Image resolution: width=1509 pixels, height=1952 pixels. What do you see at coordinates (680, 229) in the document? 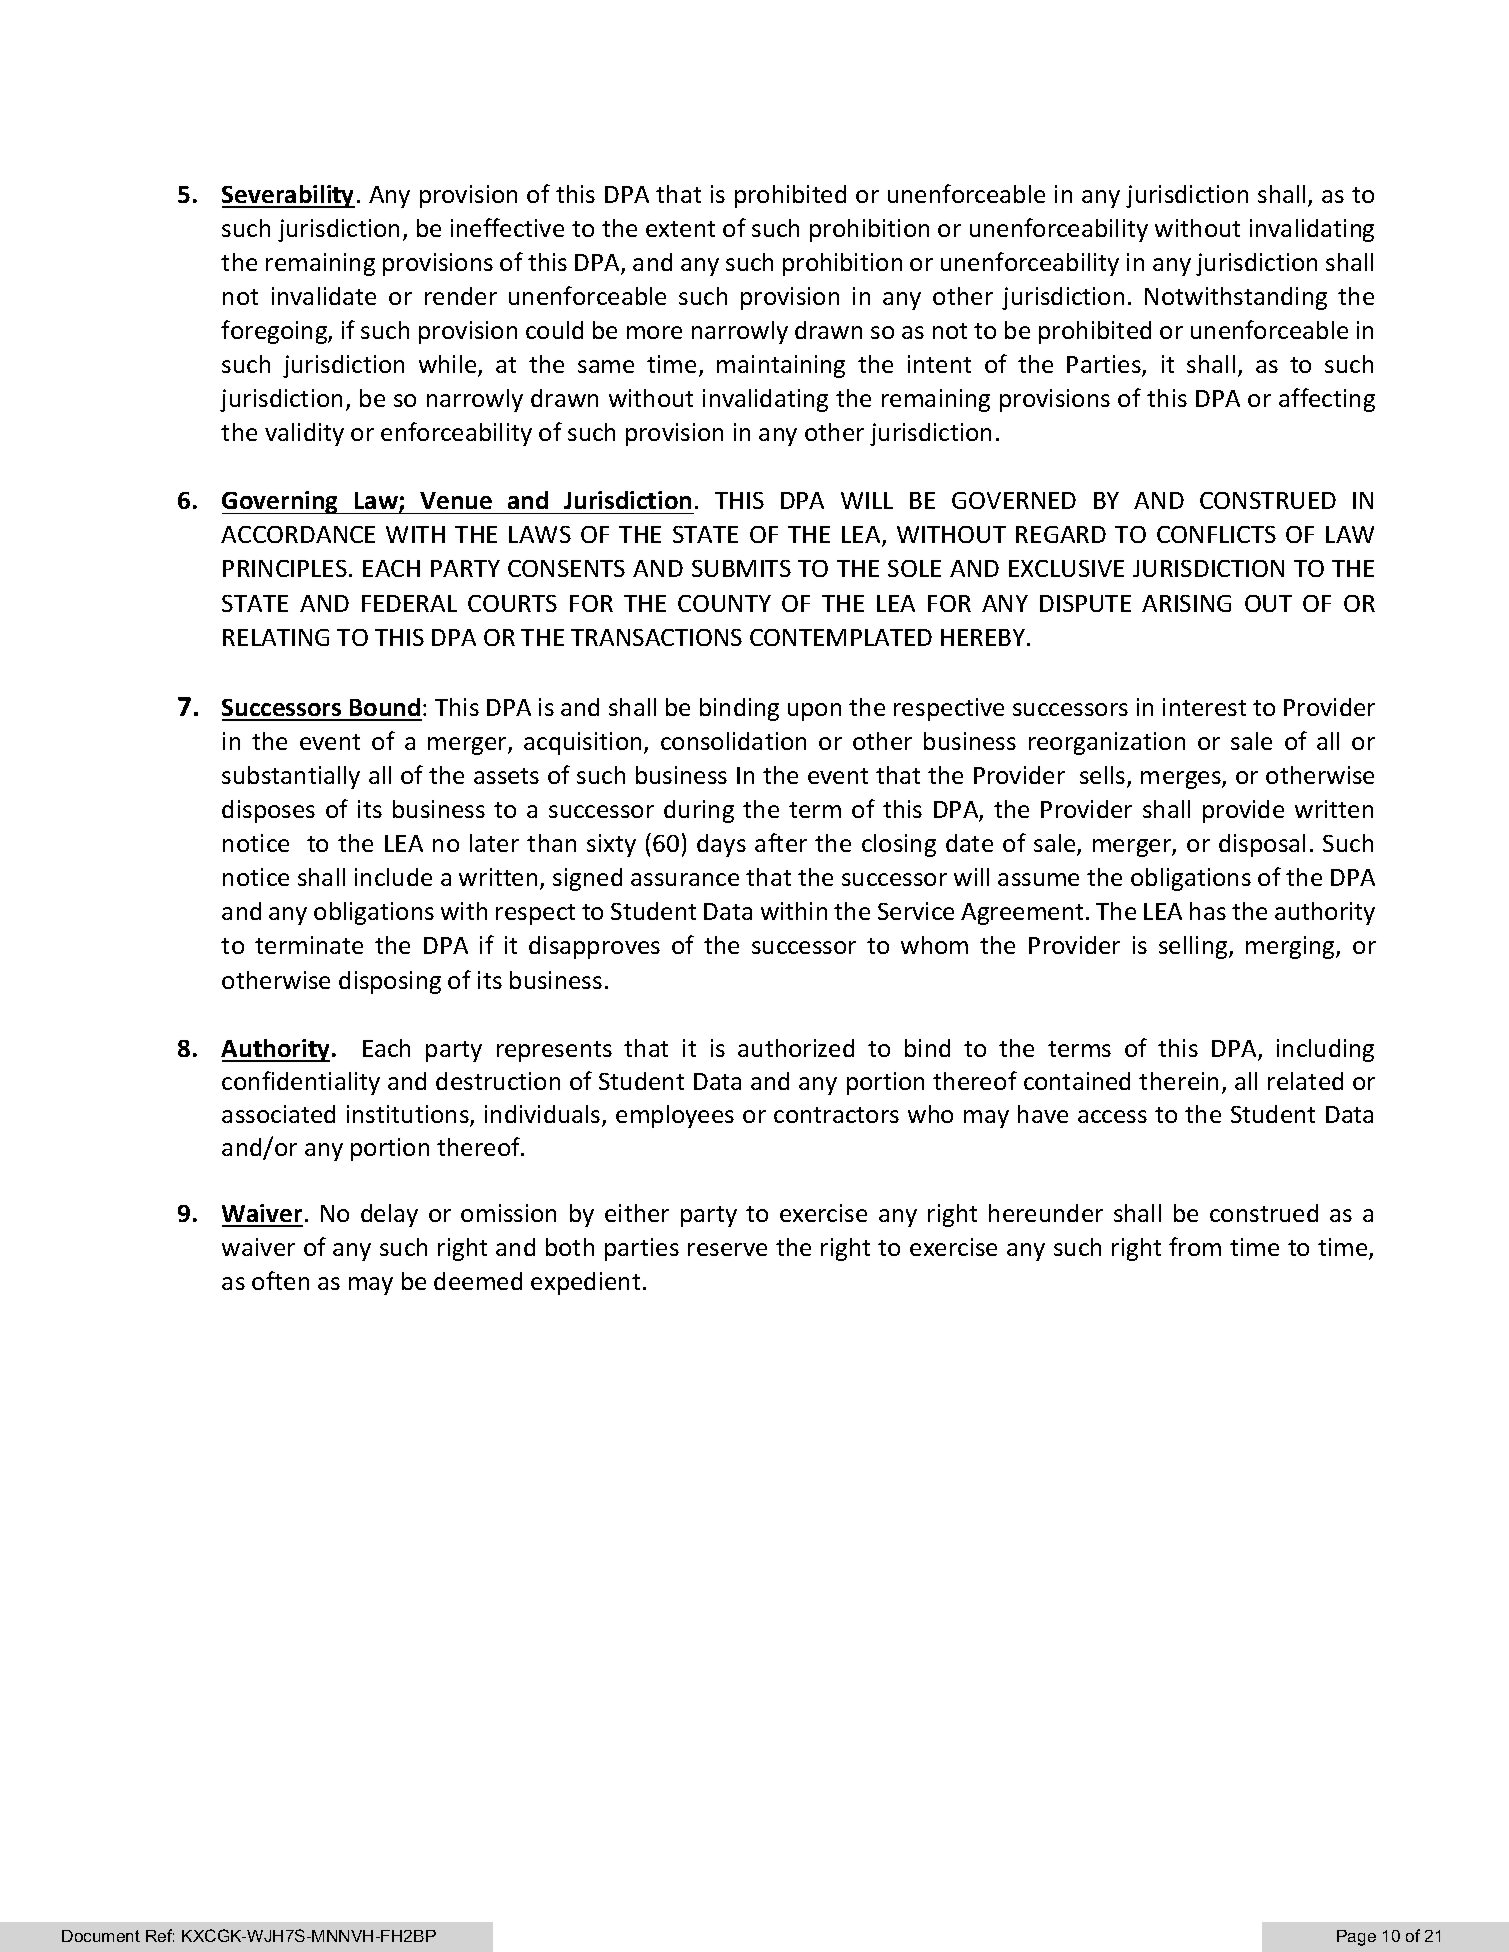
I see `extent` at bounding box center [680, 229].
